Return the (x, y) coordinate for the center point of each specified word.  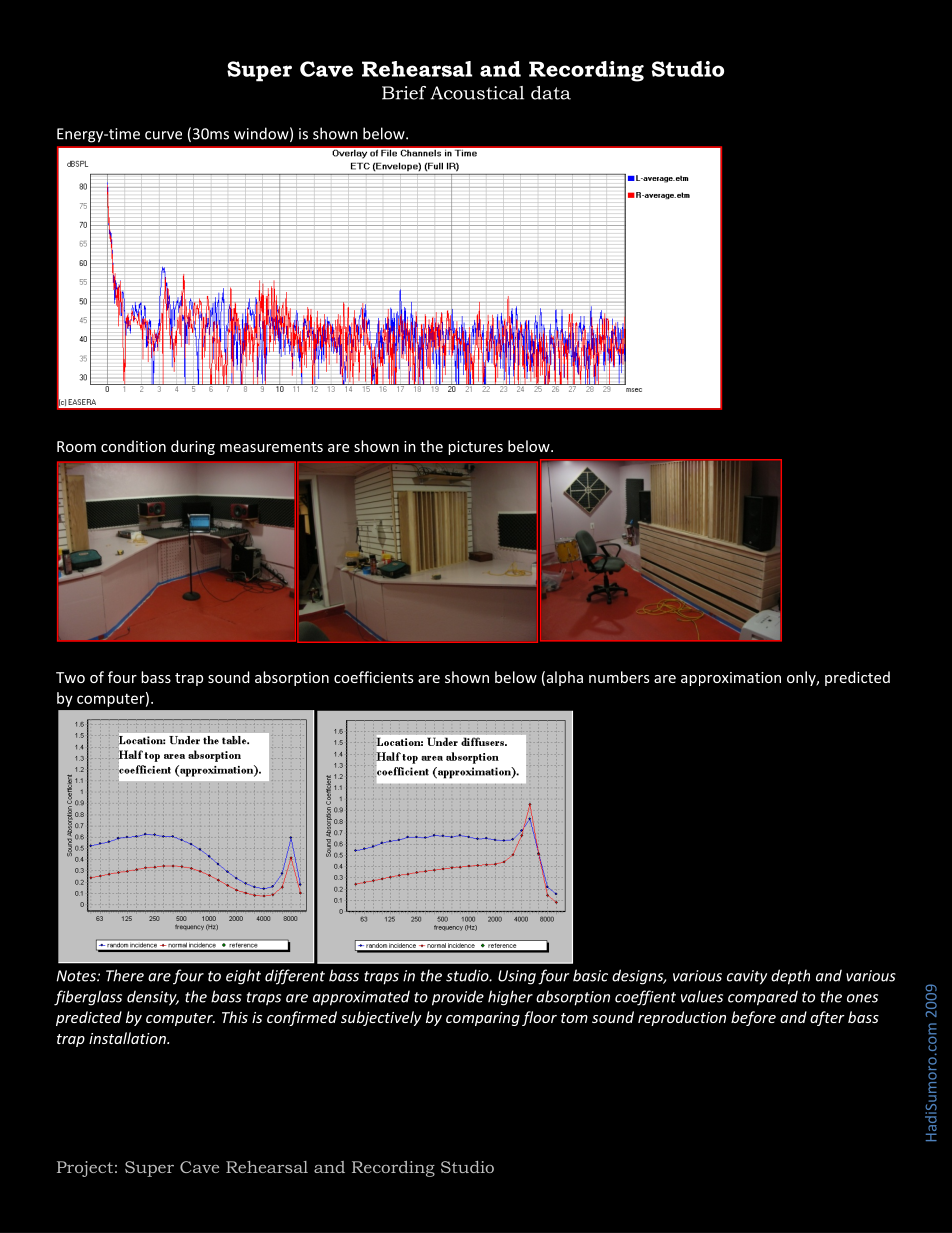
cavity (747, 977)
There (125, 975)
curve (163, 135)
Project (85, 1169)
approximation (731, 679)
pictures (475, 448)
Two (70, 677)
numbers (619, 677)
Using (517, 977)
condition (133, 446)
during (193, 447)
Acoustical (477, 93)
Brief (404, 93)
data (551, 93)
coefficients (373, 677)
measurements (271, 447)
